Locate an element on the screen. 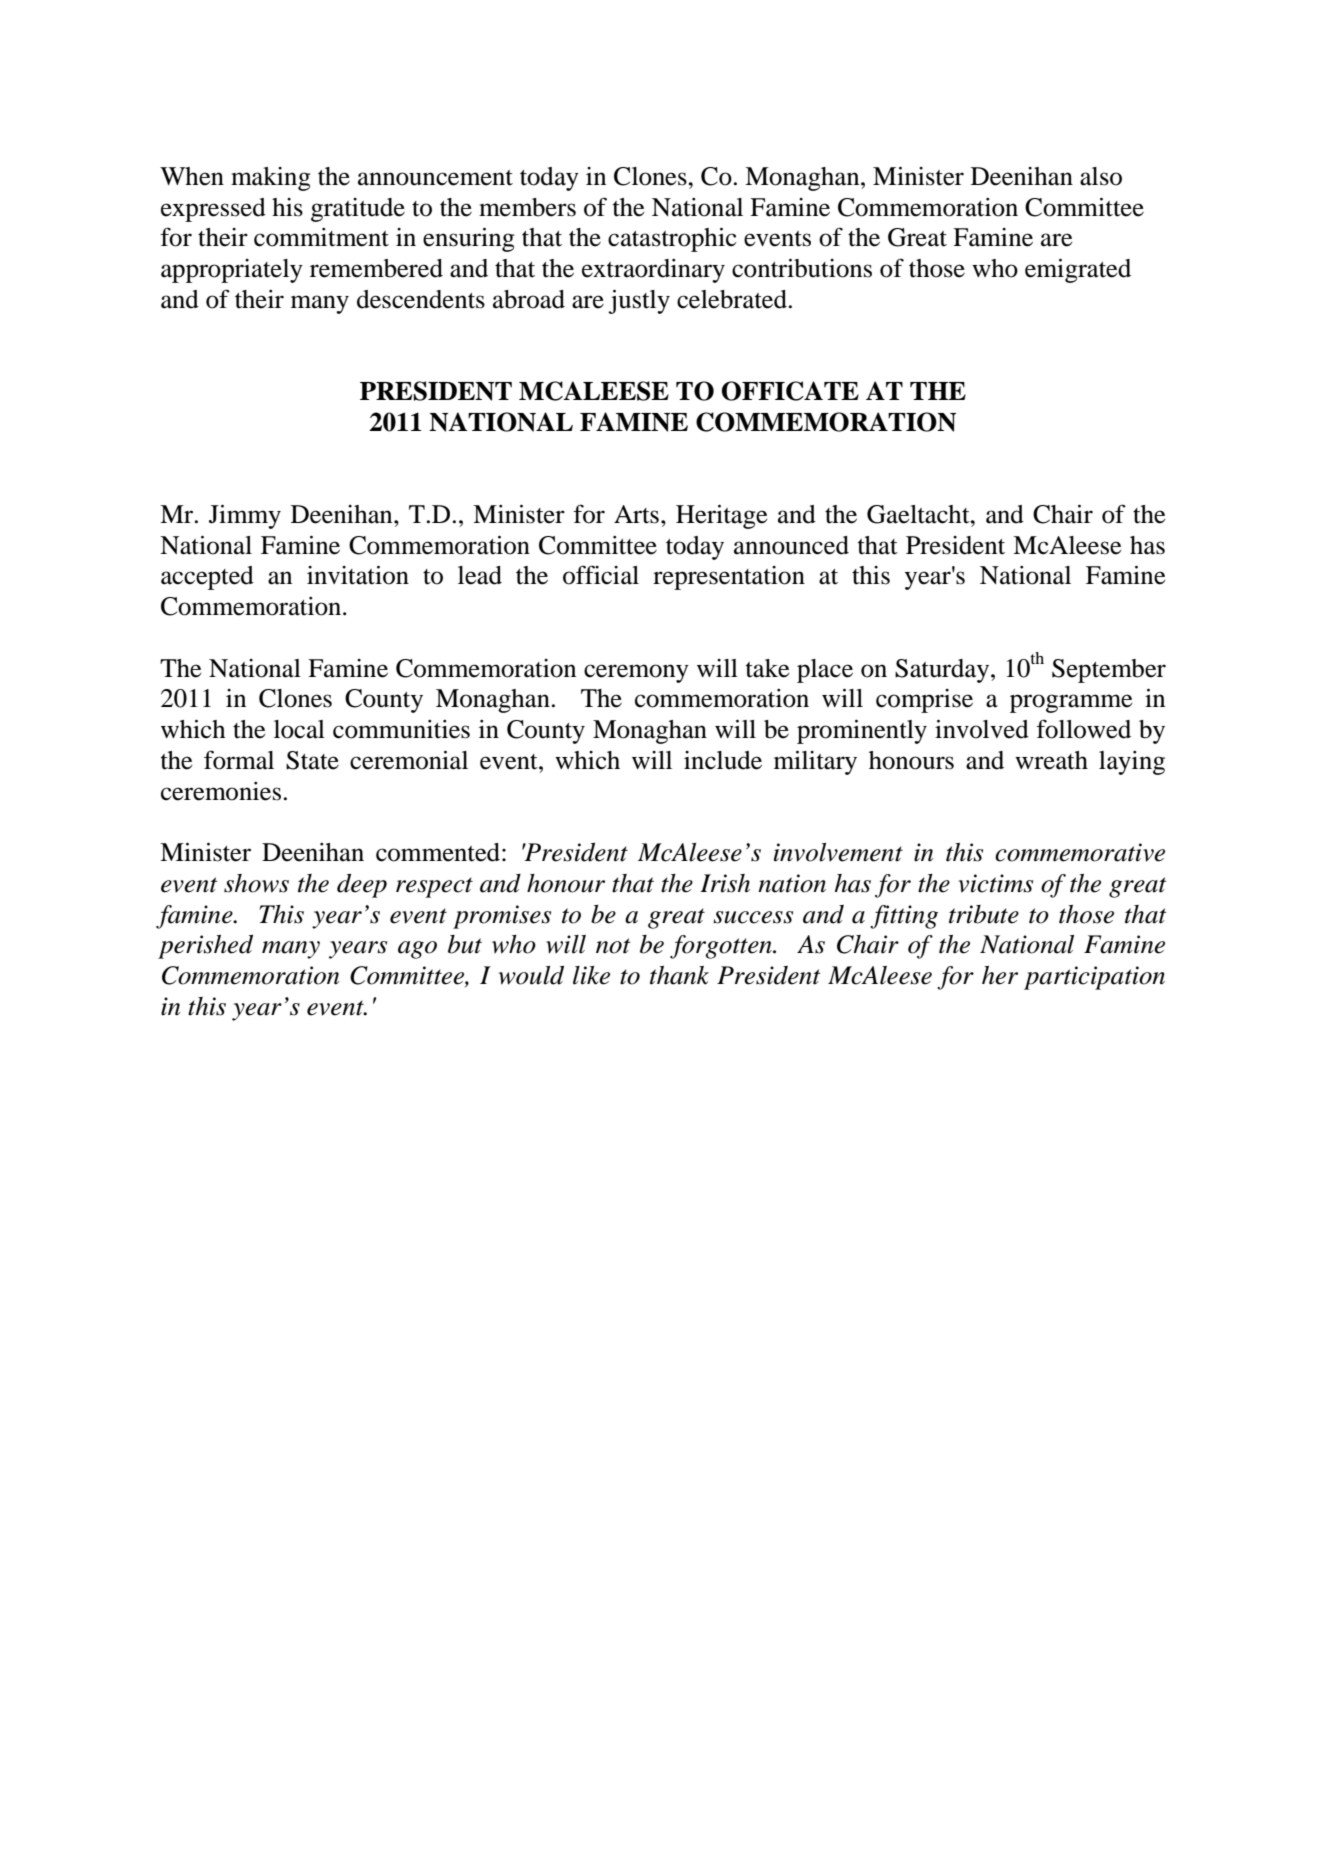 Image resolution: width=1326 pixels, height=1875 pixels. official is located at coordinates (601, 575).
